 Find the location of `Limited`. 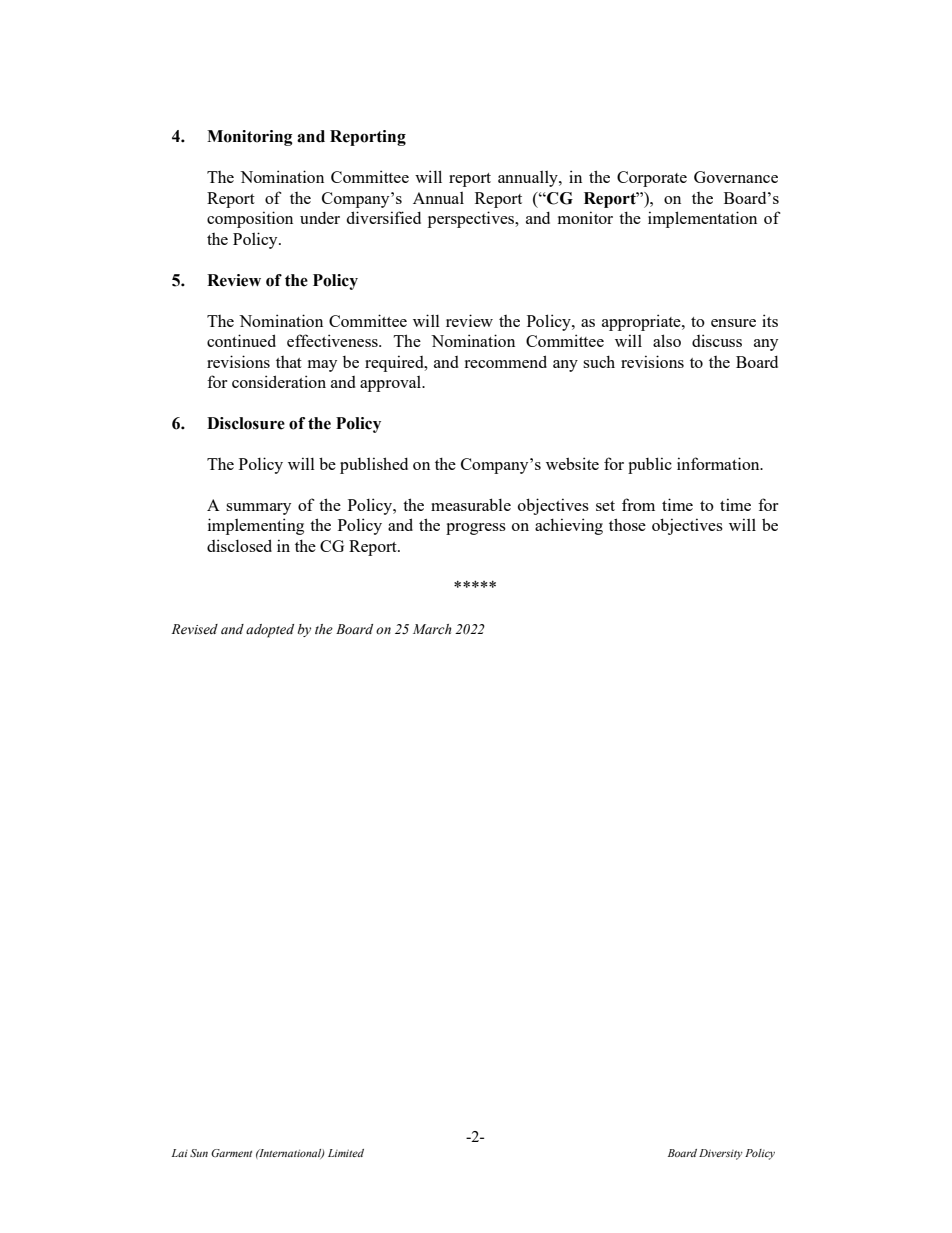

Limited is located at coordinates (346, 1153).
